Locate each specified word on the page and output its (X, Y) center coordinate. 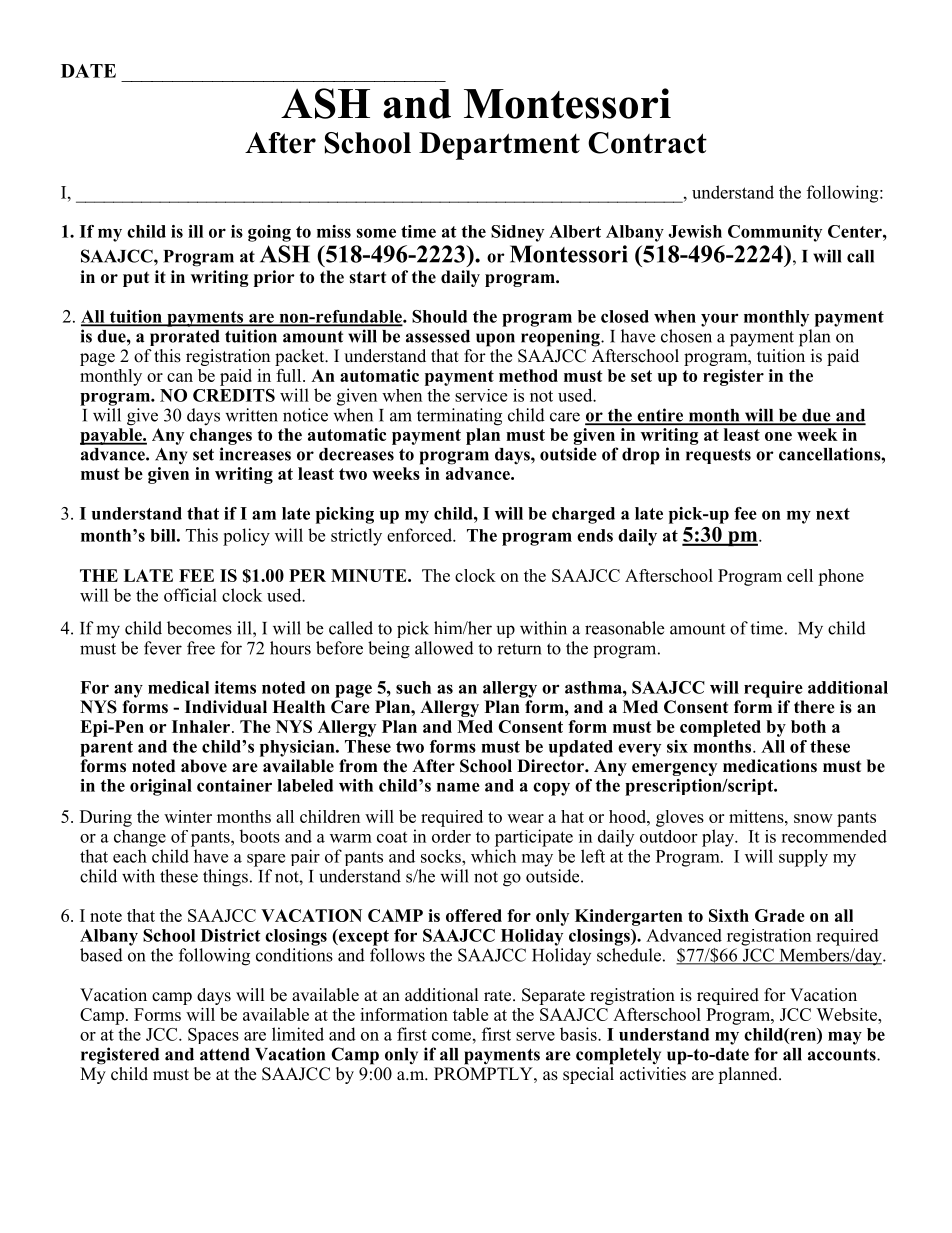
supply (803, 858)
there (814, 707)
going (269, 233)
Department (499, 146)
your (719, 320)
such (413, 687)
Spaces (213, 1036)
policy (246, 537)
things (225, 878)
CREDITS (234, 395)
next (833, 514)
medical (178, 687)
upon (495, 340)
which (493, 856)
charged (583, 515)
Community (775, 233)
